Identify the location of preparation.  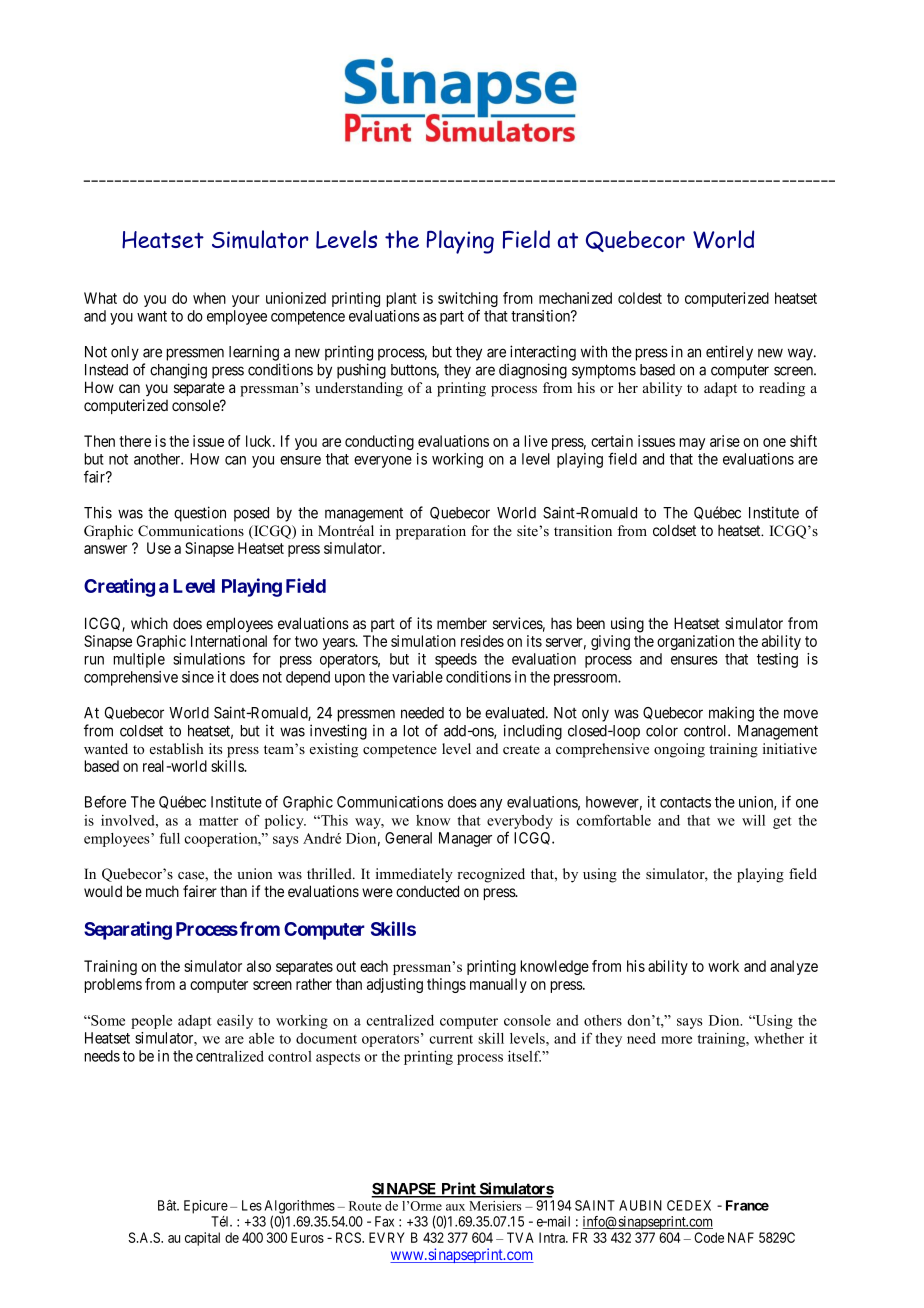
(431, 532).
